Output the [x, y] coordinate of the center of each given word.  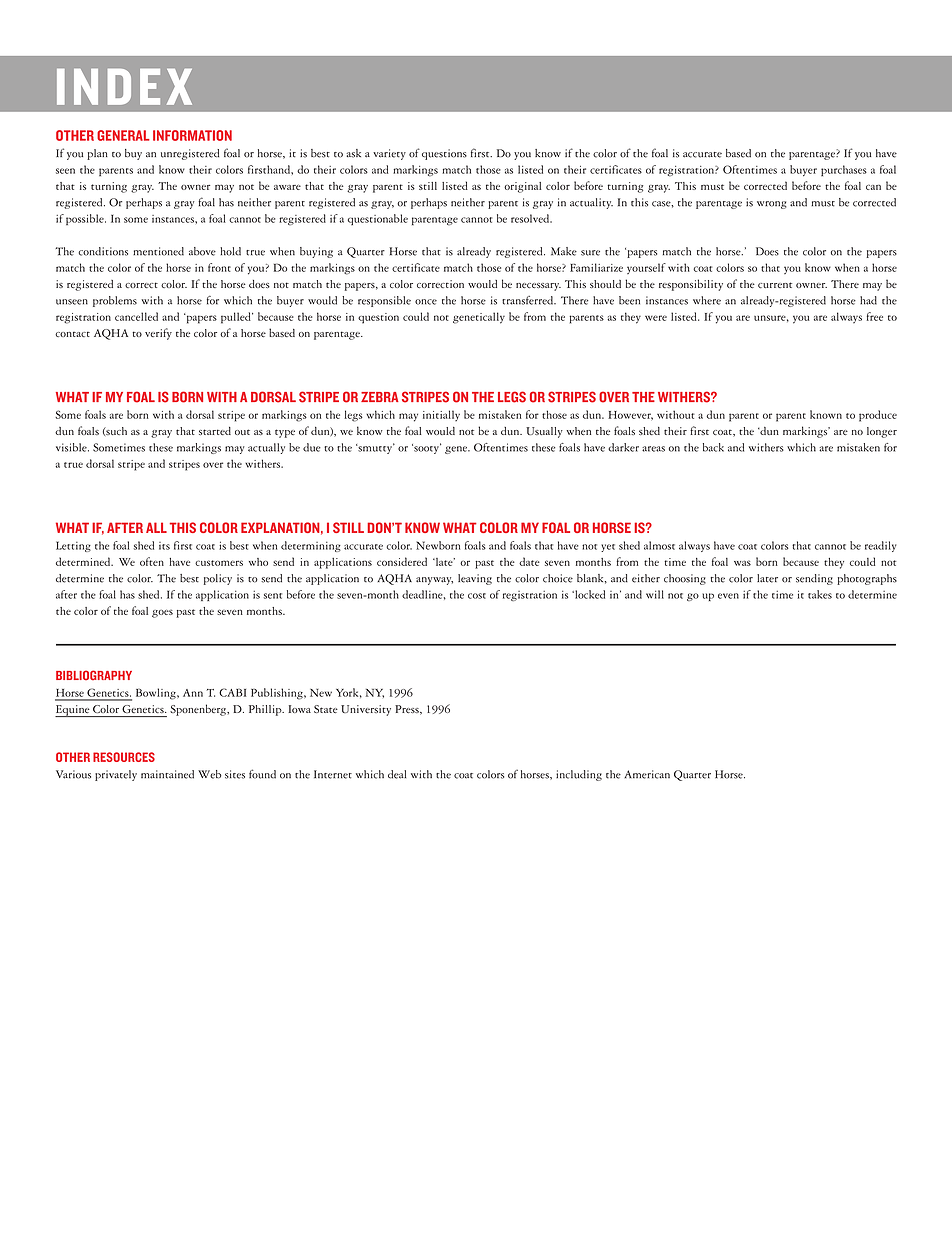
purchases [844, 170]
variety [389, 154]
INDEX [124, 87]
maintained [167, 774]
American [647, 774]
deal [397, 774]
